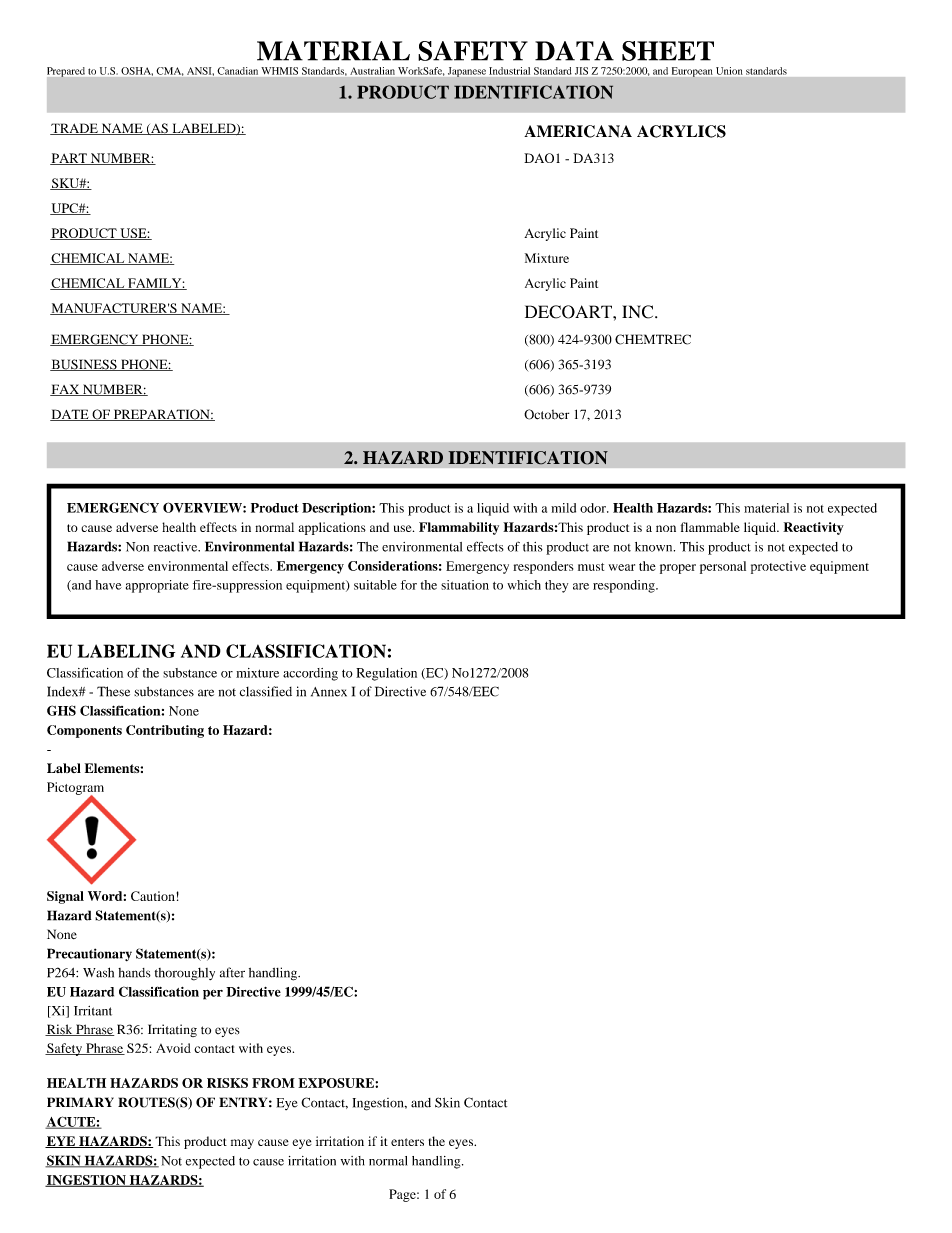 The image size is (952, 1233). What do you see at coordinates (407, 1142) in the image?
I see `enters` at bounding box center [407, 1142].
